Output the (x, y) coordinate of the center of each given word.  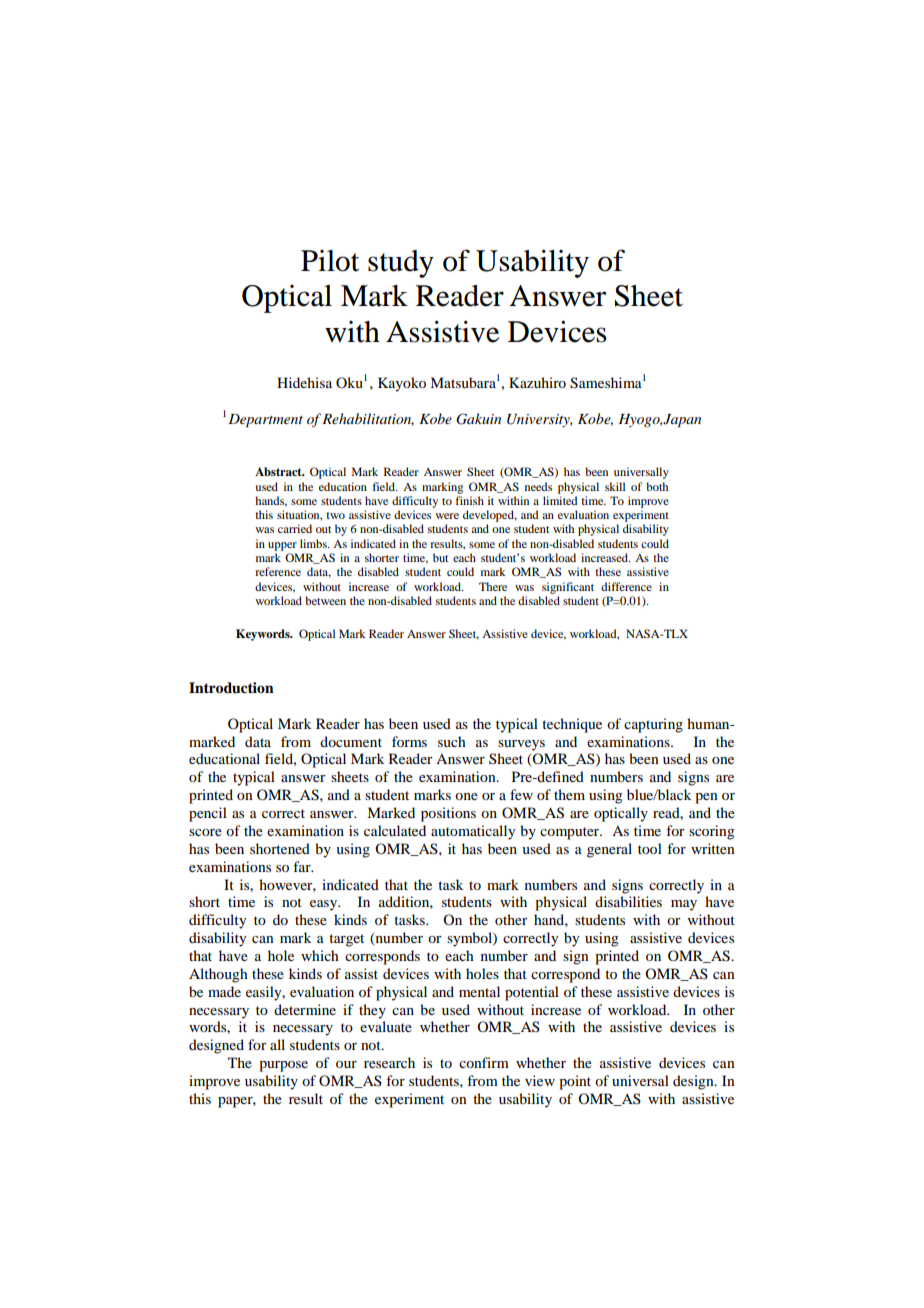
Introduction (231, 687)
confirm (484, 1062)
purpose (283, 1066)
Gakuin (478, 419)
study (401, 264)
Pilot (330, 261)
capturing (653, 725)
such (452, 741)
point (575, 1082)
